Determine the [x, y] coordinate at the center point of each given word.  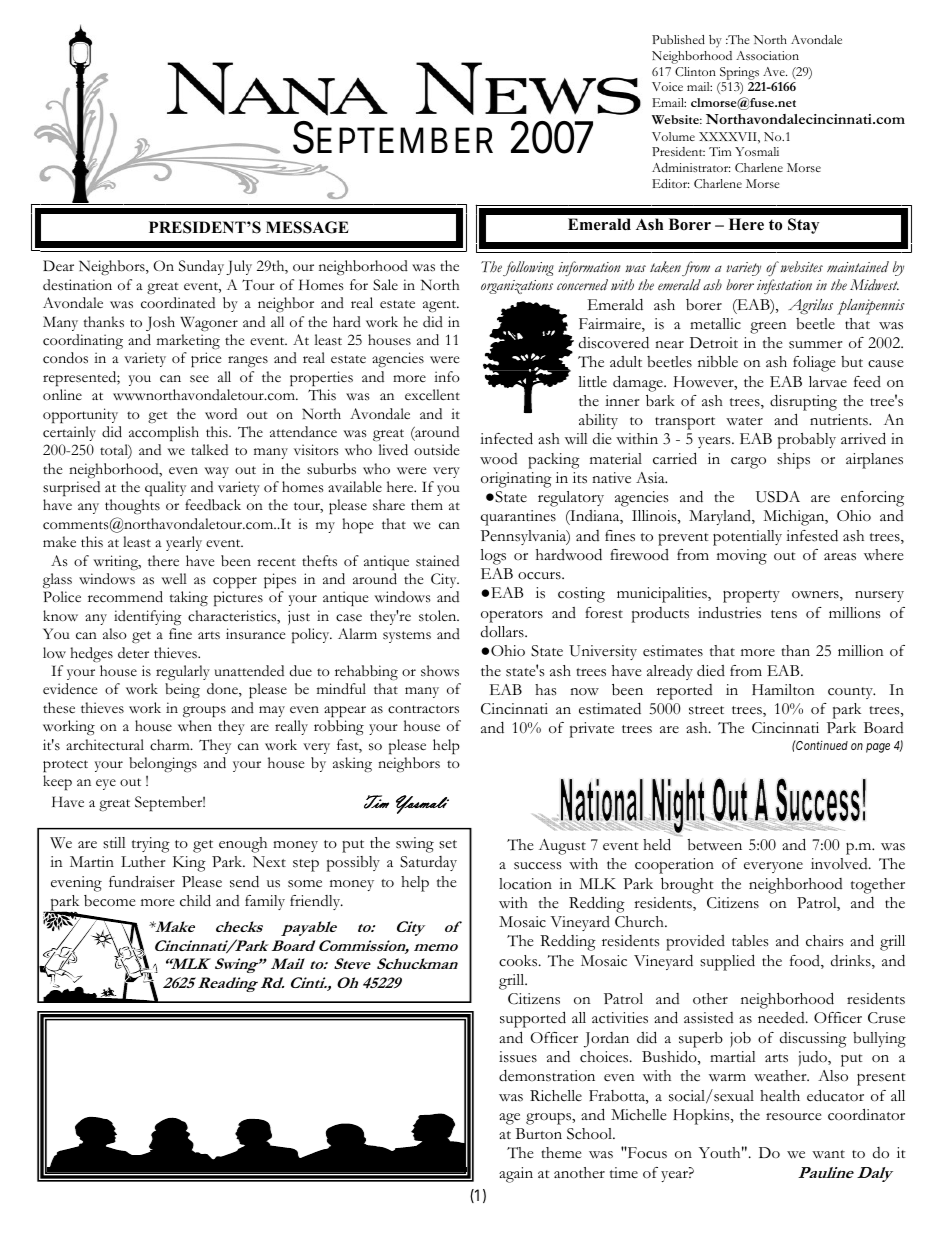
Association [767, 55]
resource [794, 1117]
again [516, 1175]
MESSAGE [307, 227]
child [195, 900]
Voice [667, 86]
